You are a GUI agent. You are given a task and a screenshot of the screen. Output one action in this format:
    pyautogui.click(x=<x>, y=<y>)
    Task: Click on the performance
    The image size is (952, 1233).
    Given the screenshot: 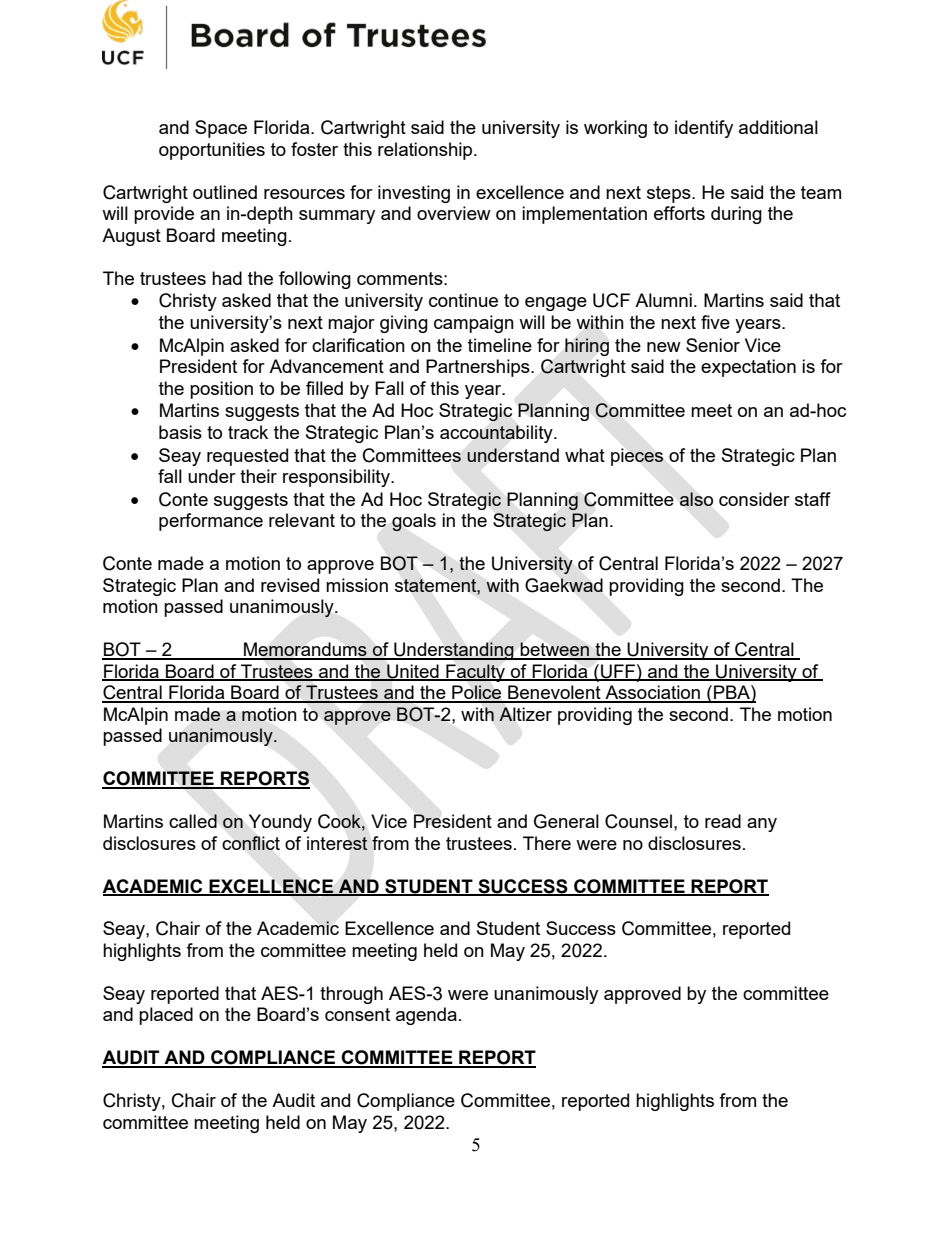 What is the action you would take?
    pyautogui.click(x=211, y=522)
